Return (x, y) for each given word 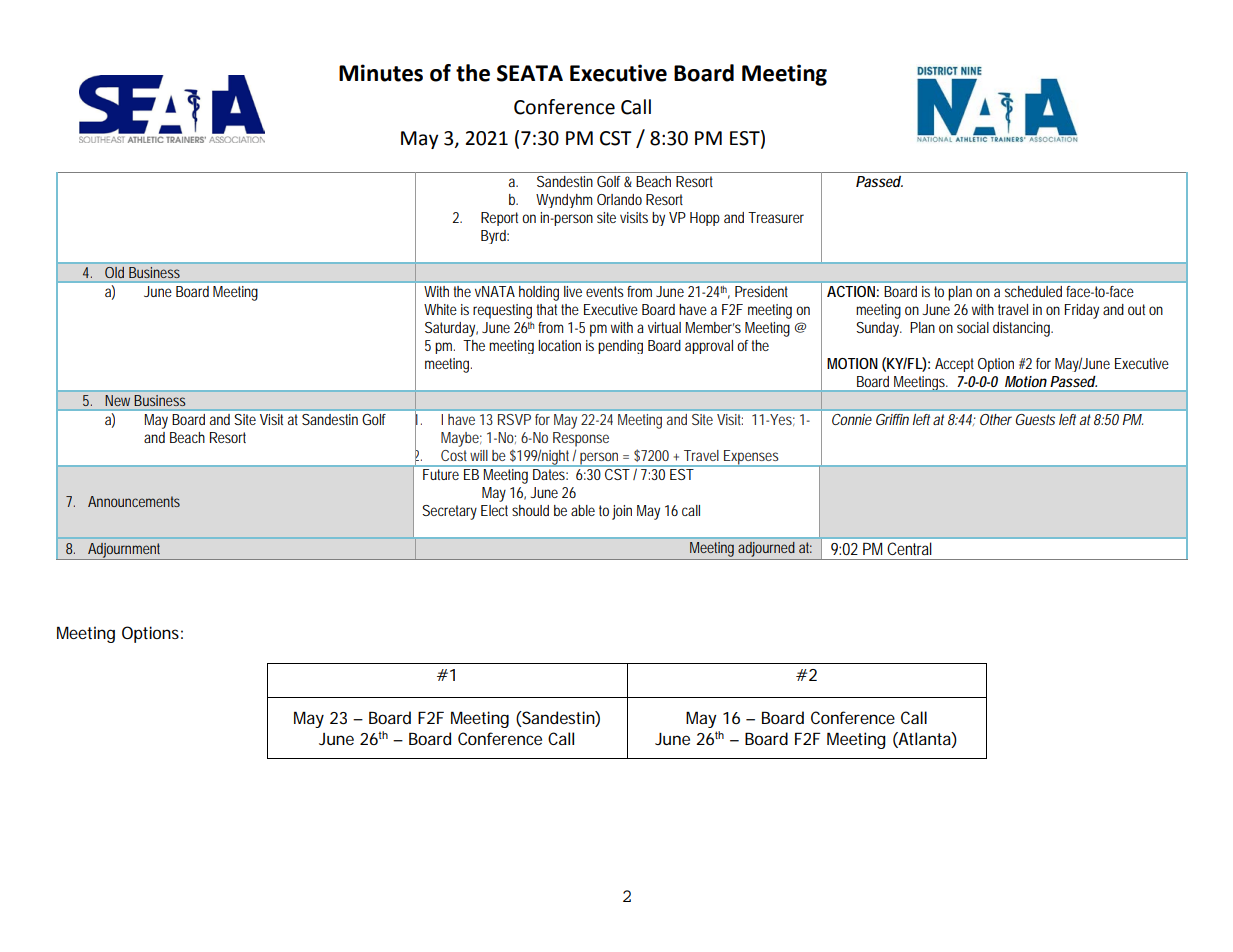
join (622, 512)
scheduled (1033, 291)
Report (499, 219)
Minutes (381, 73)
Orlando (619, 199)
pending (620, 347)
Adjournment (125, 551)
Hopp (705, 219)
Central (909, 548)
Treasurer (776, 217)
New (118, 400)
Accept (954, 365)
